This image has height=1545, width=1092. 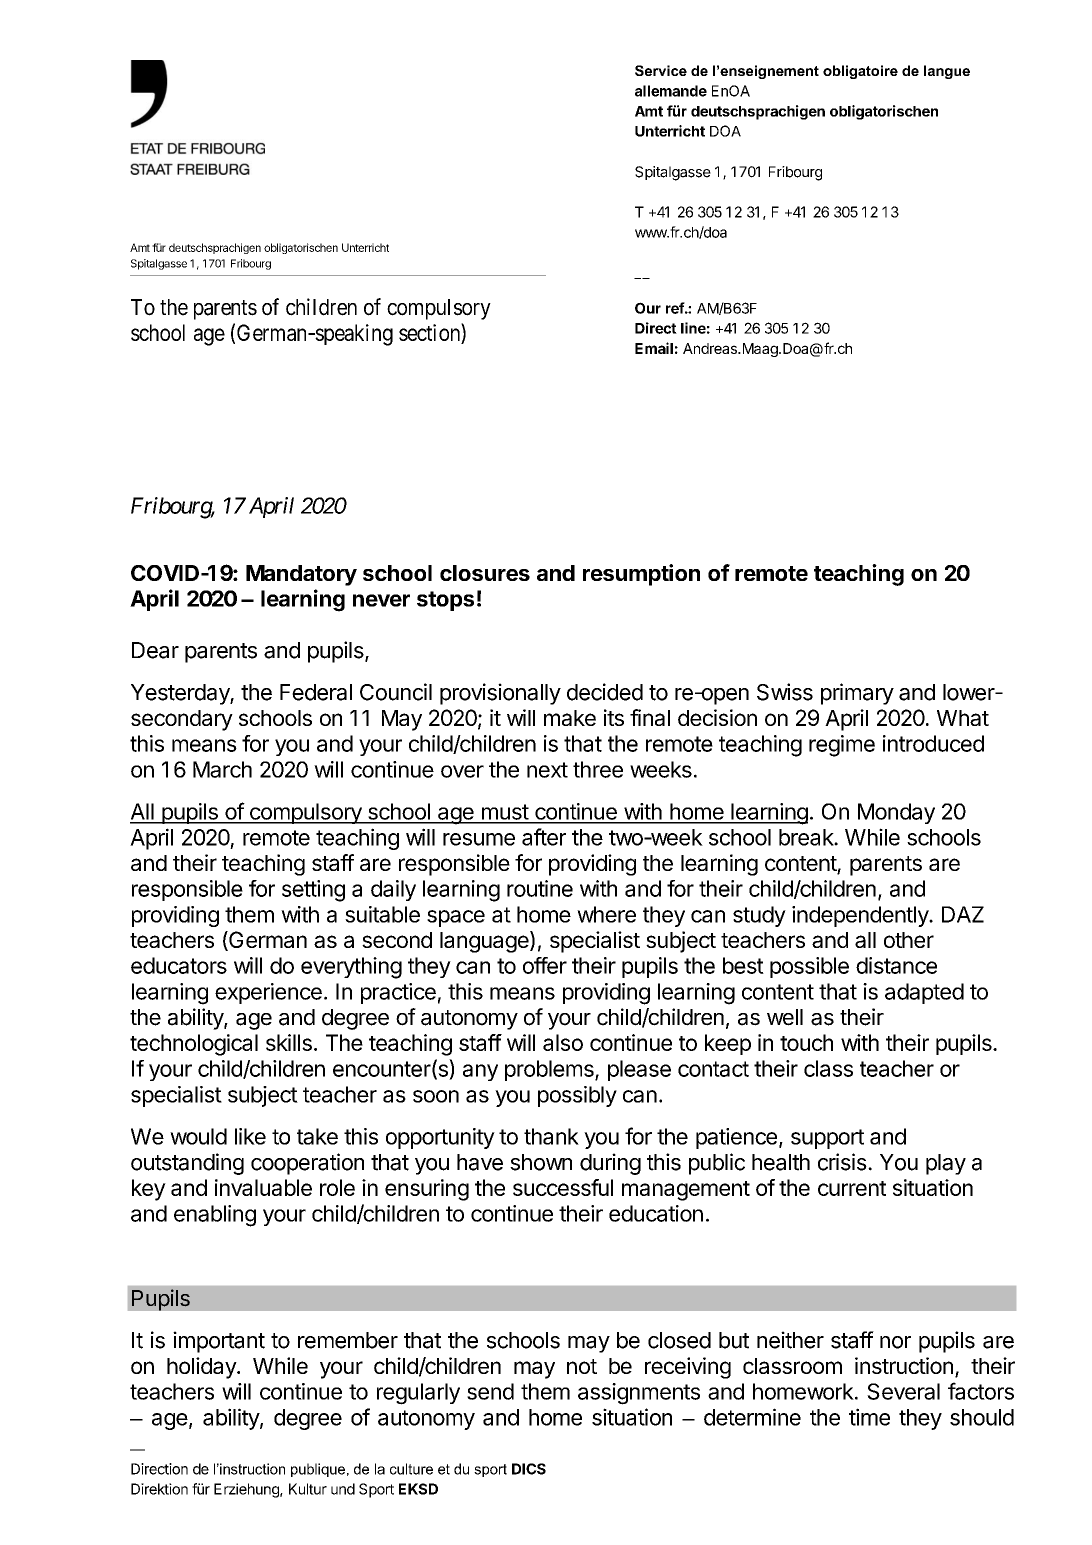 I want to click on primary, so click(x=857, y=694).
